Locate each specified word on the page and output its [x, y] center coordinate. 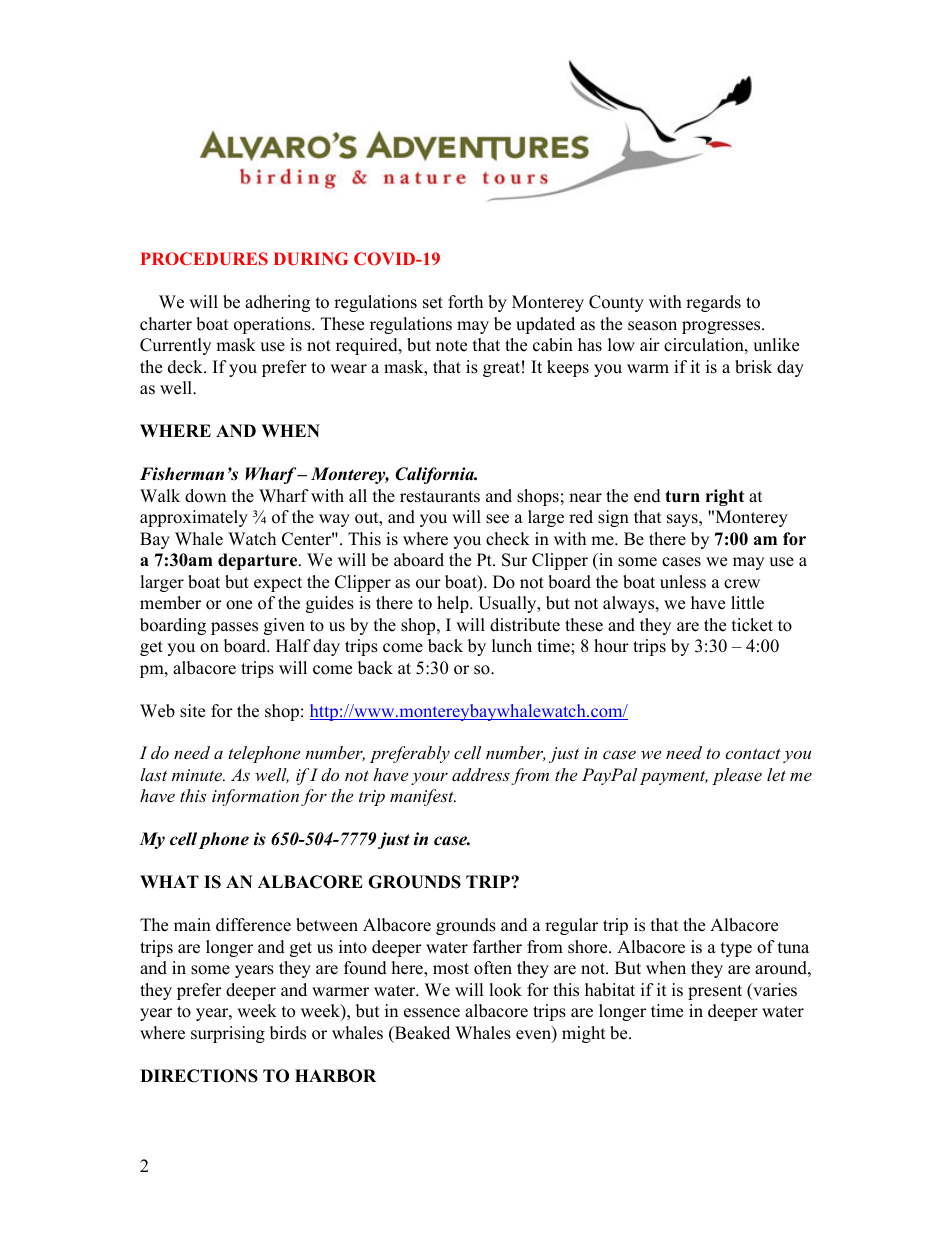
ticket [752, 625]
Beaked [421, 1034]
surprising [228, 1034]
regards [713, 303]
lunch [512, 646]
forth [465, 302]
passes [234, 628]
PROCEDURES [204, 258]
